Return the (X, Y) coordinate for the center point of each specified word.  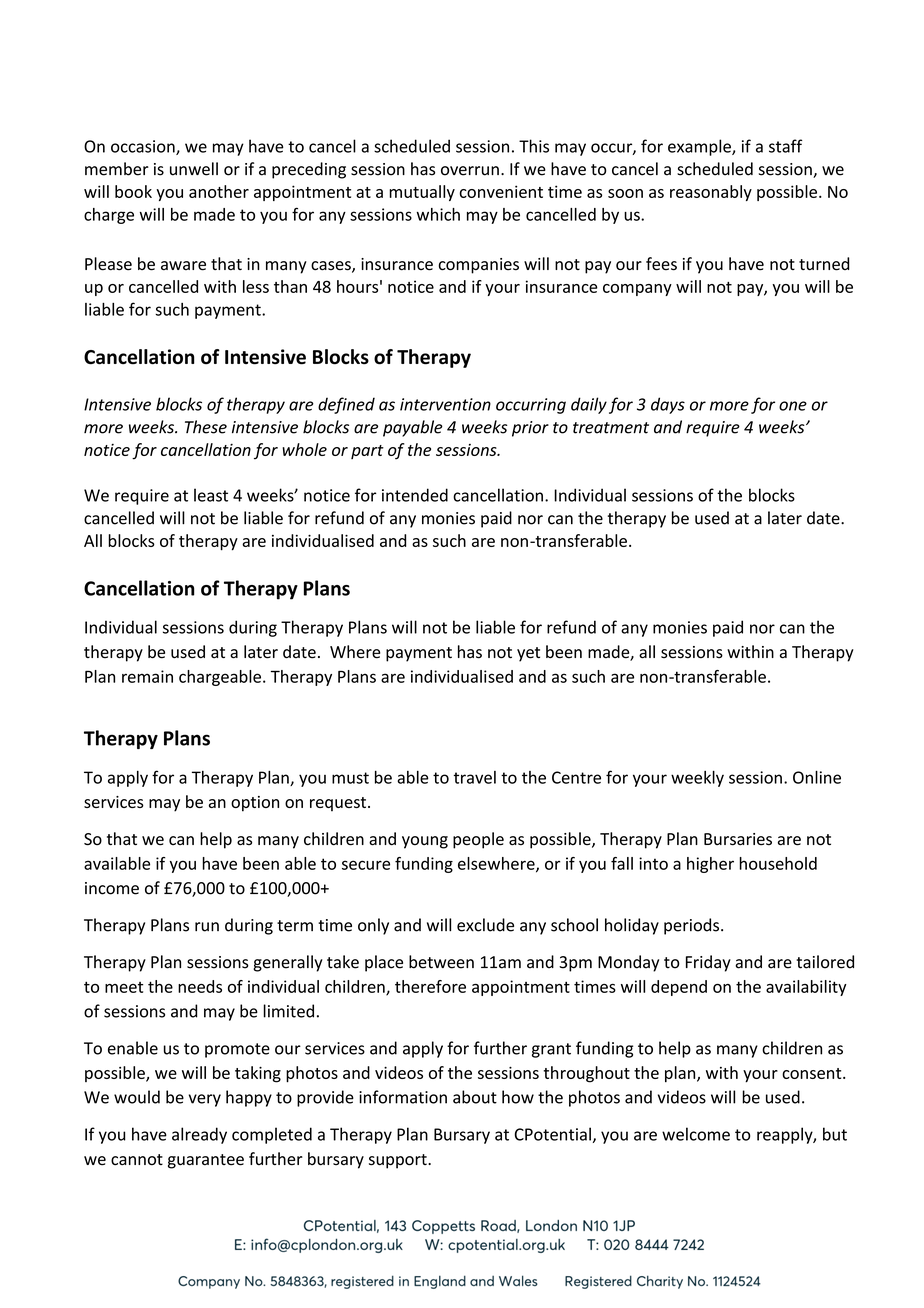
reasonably (711, 193)
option (255, 804)
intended (415, 495)
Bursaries (738, 839)
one (793, 406)
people (478, 840)
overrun (470, 171)
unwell (194, 169)
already (199, 1135)
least (211, 495)
